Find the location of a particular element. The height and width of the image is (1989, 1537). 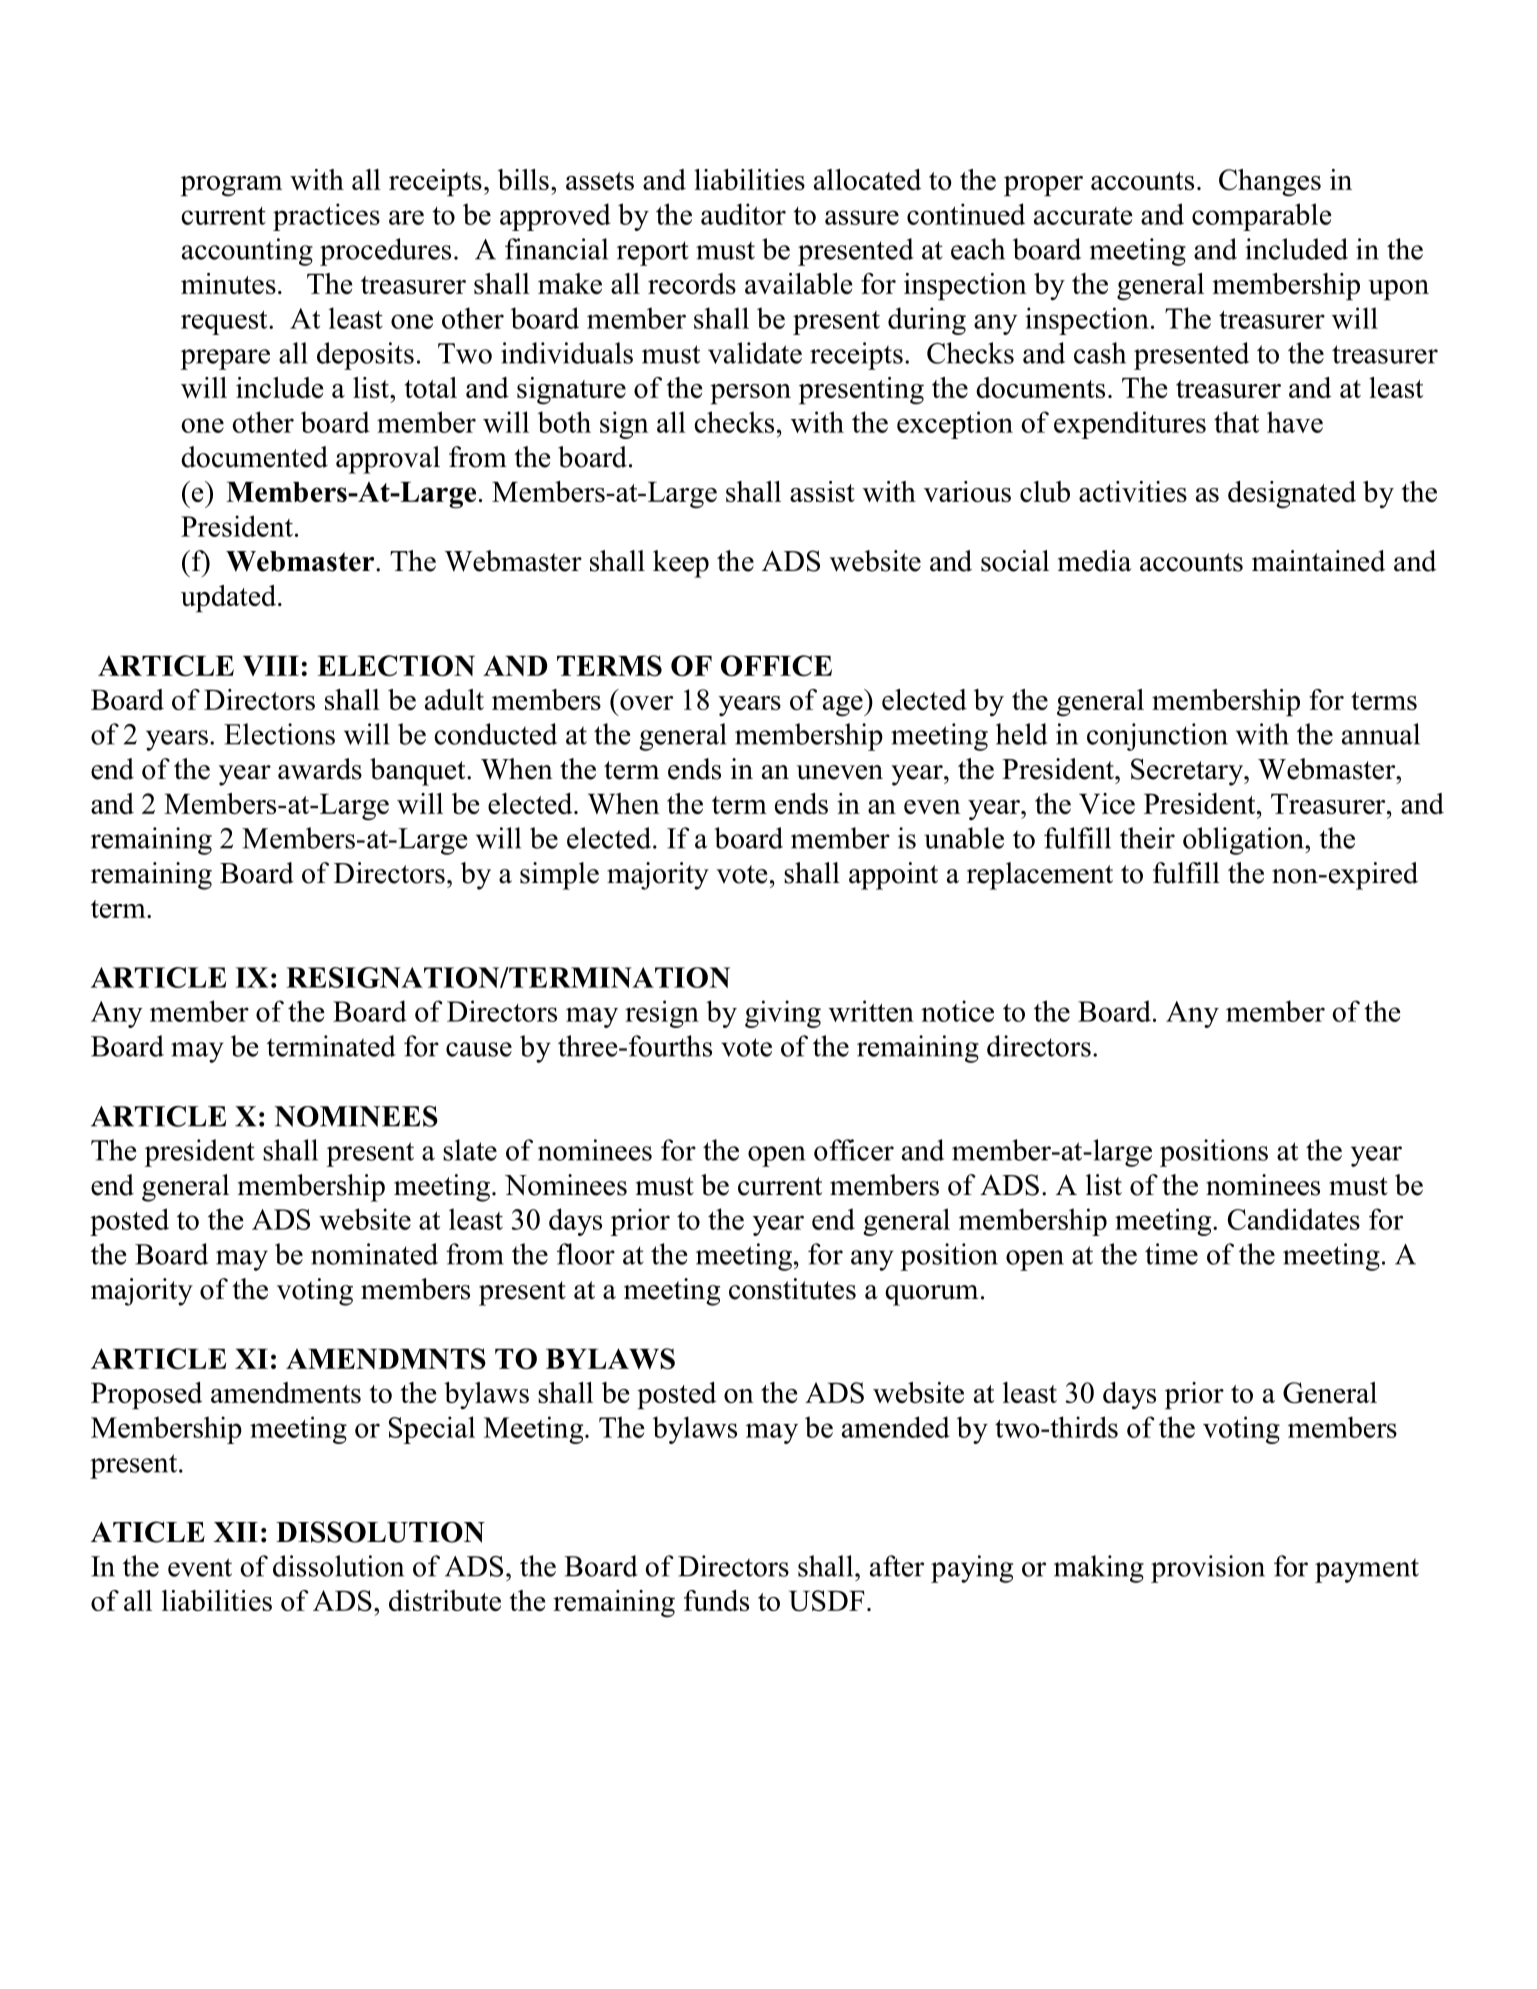

obligation is located at coordinates (1244, 841).
